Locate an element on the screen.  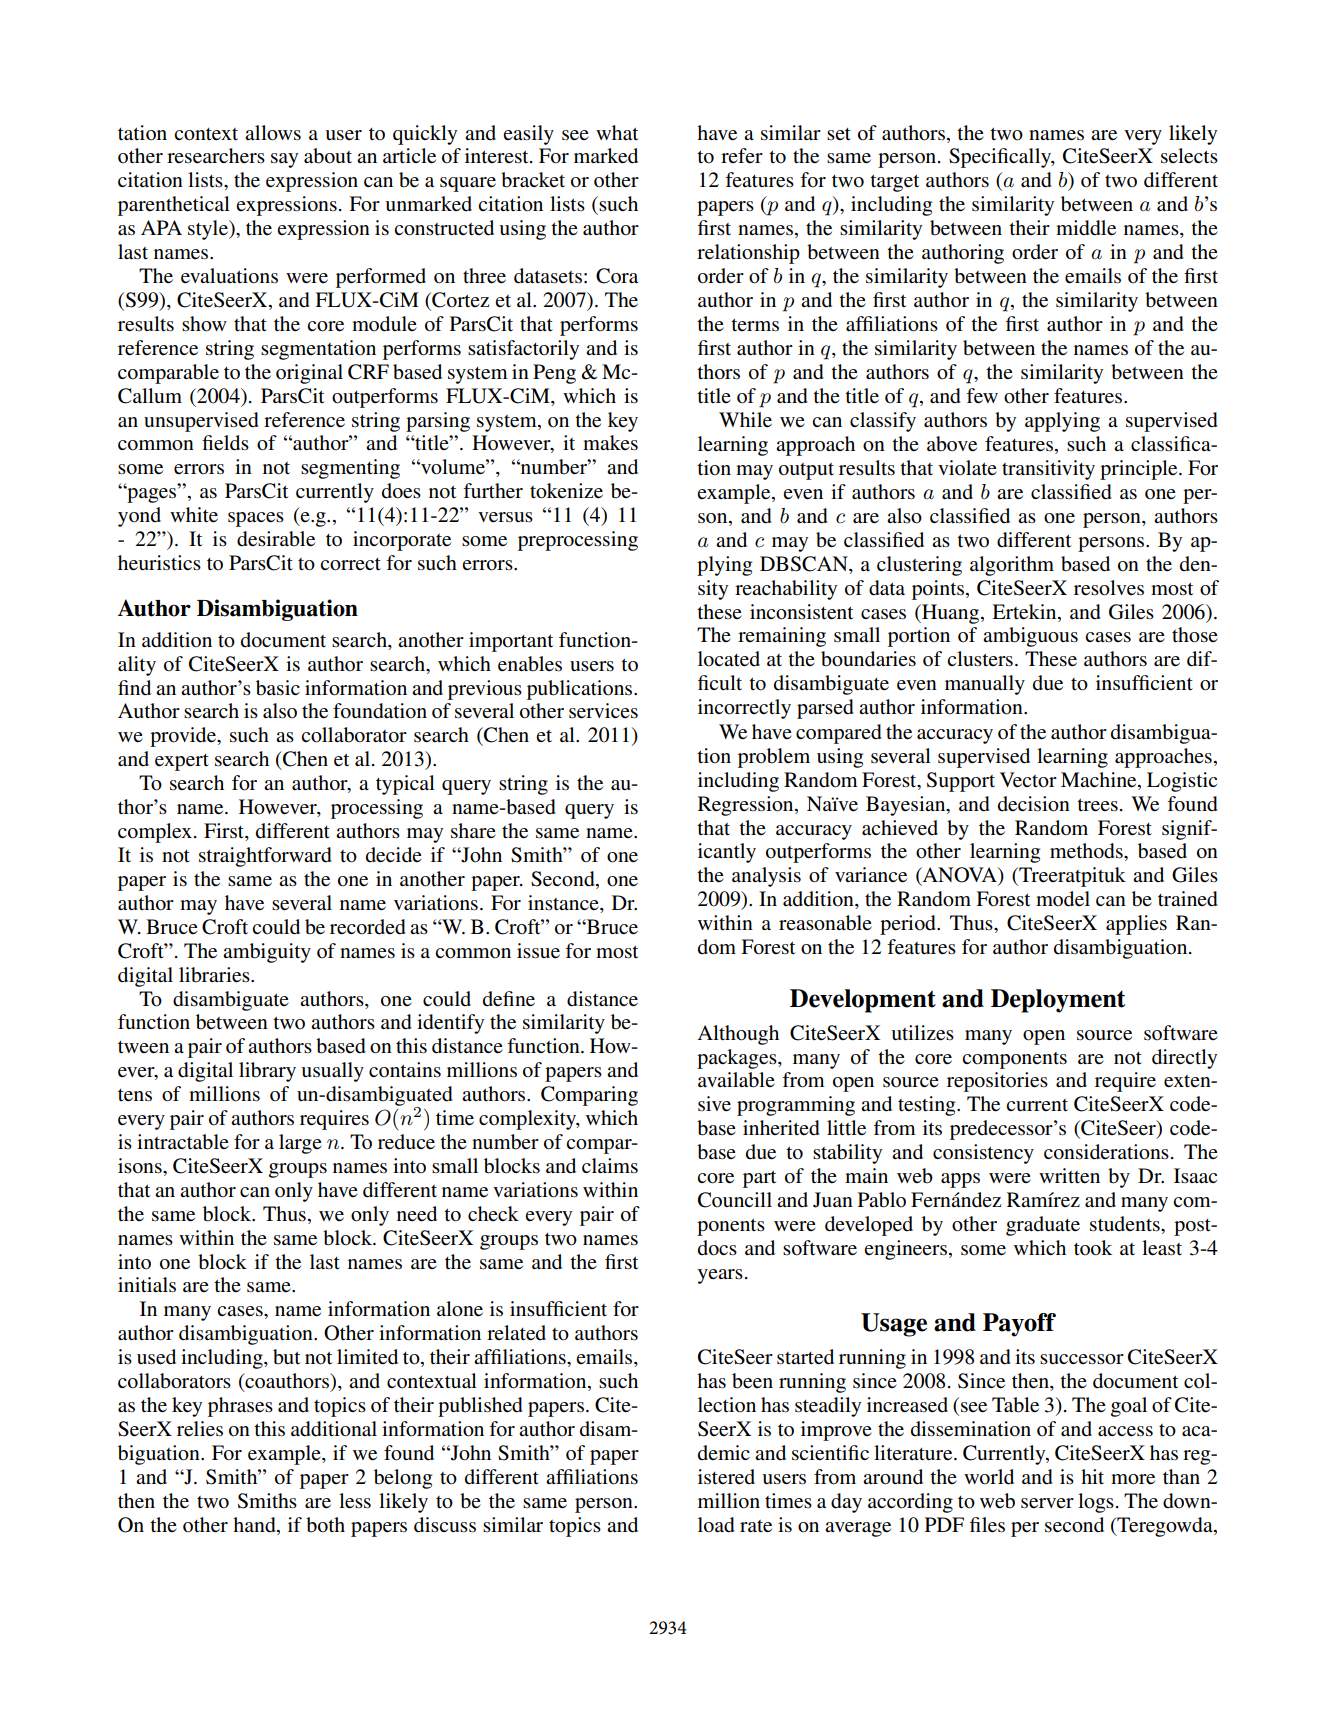
say is located at coordinates (284, 160).
